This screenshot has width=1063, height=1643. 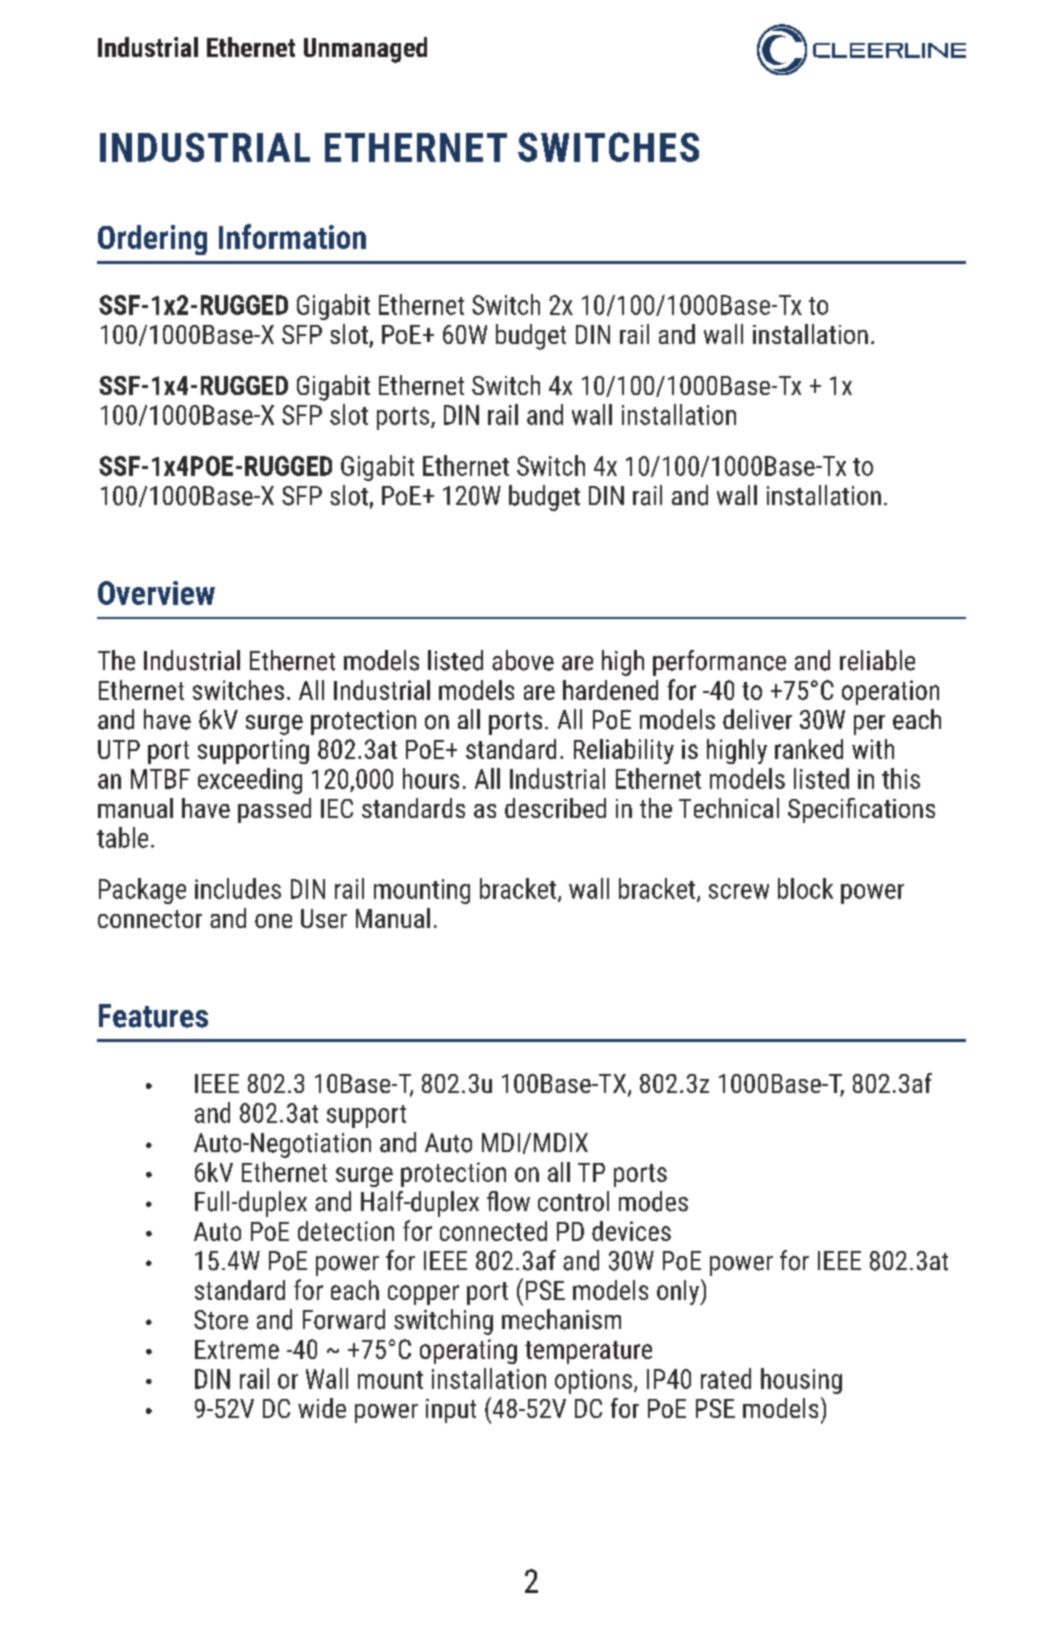 I want to click on ranked, so click(x=809, y=749).
